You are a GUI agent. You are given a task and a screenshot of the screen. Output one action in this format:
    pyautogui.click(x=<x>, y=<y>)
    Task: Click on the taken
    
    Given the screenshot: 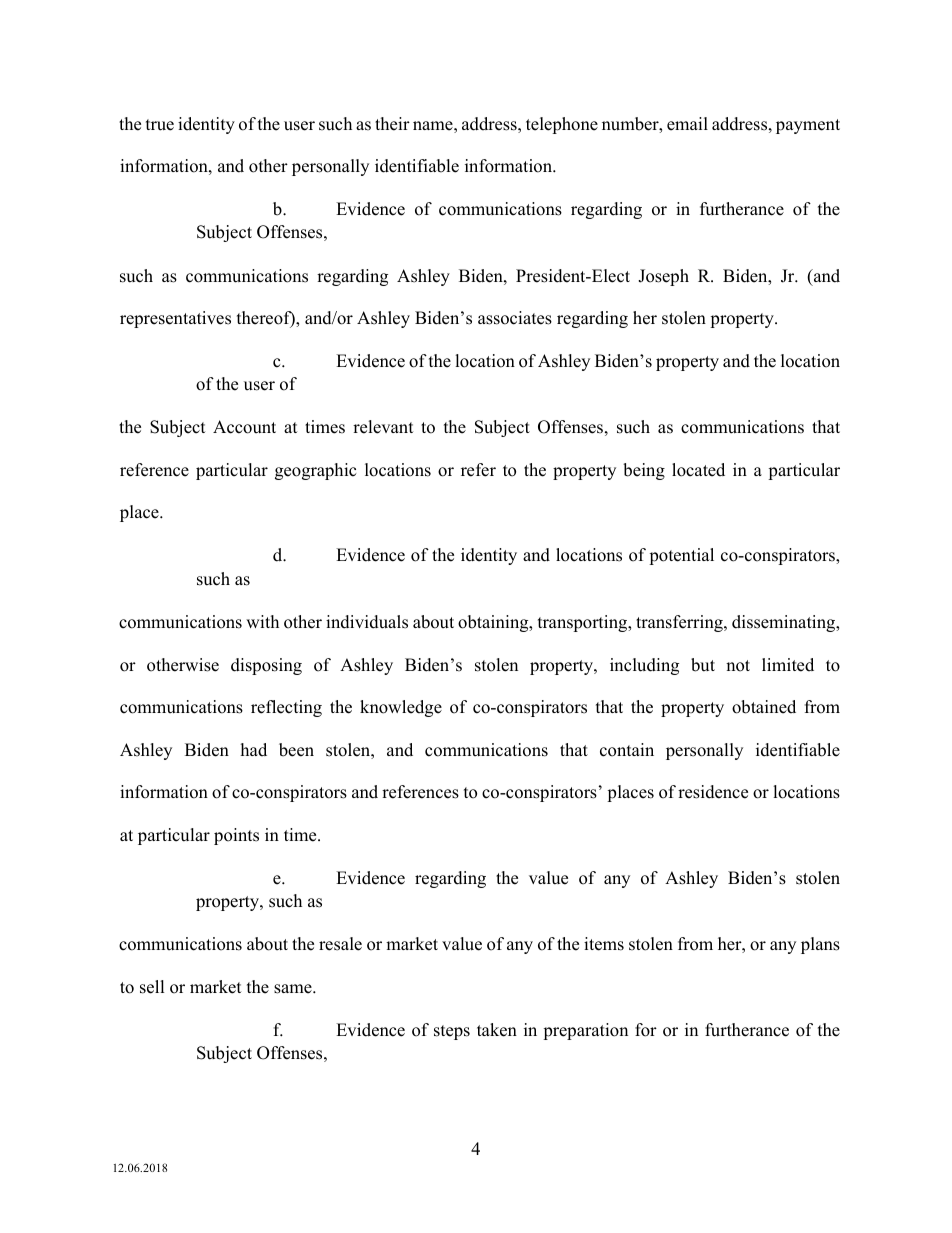 What is the action you would take?
    pyautogui.click(x=497, y=1030)
